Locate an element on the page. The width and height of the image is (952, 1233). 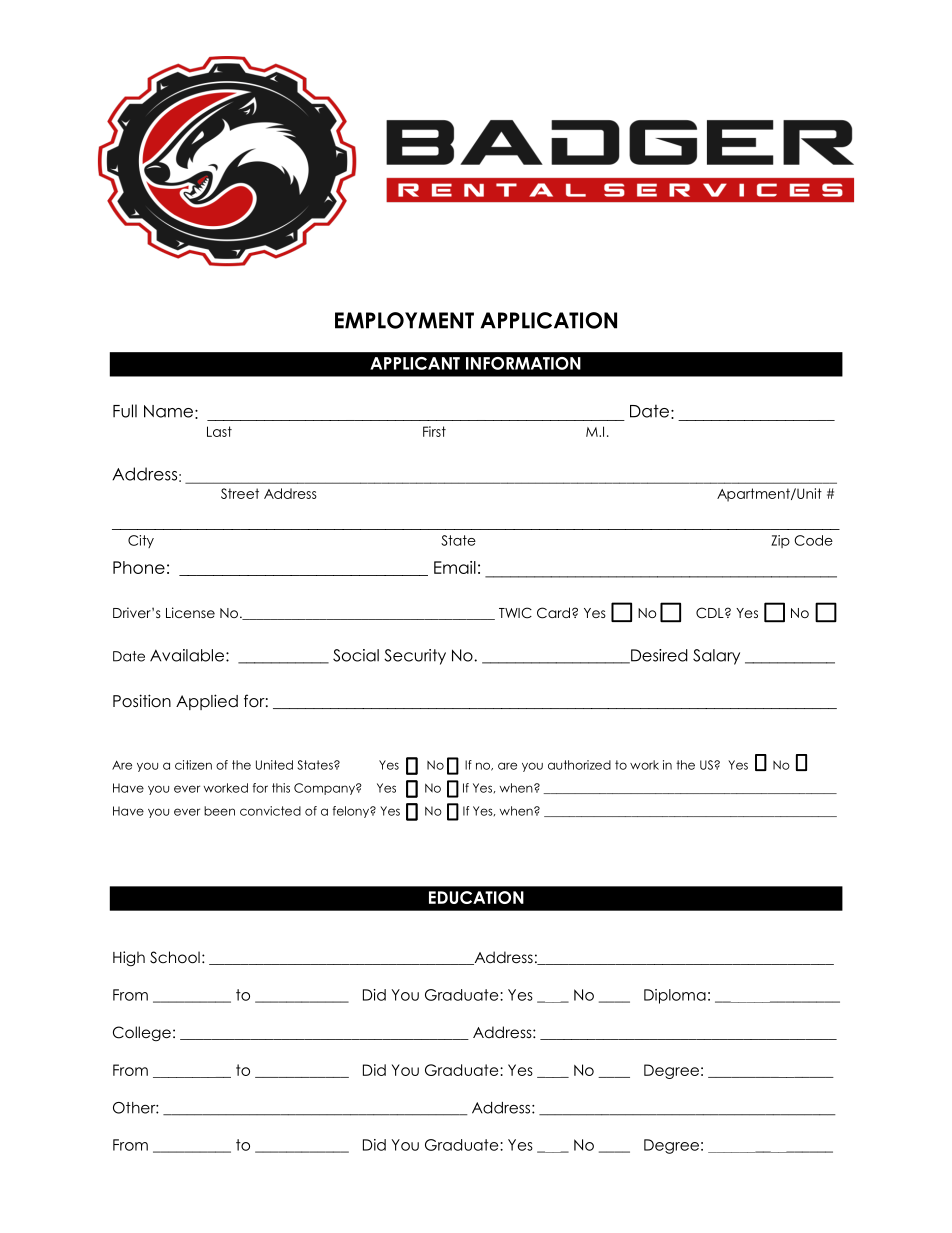
Zip is located at coordinates (780, 541).
